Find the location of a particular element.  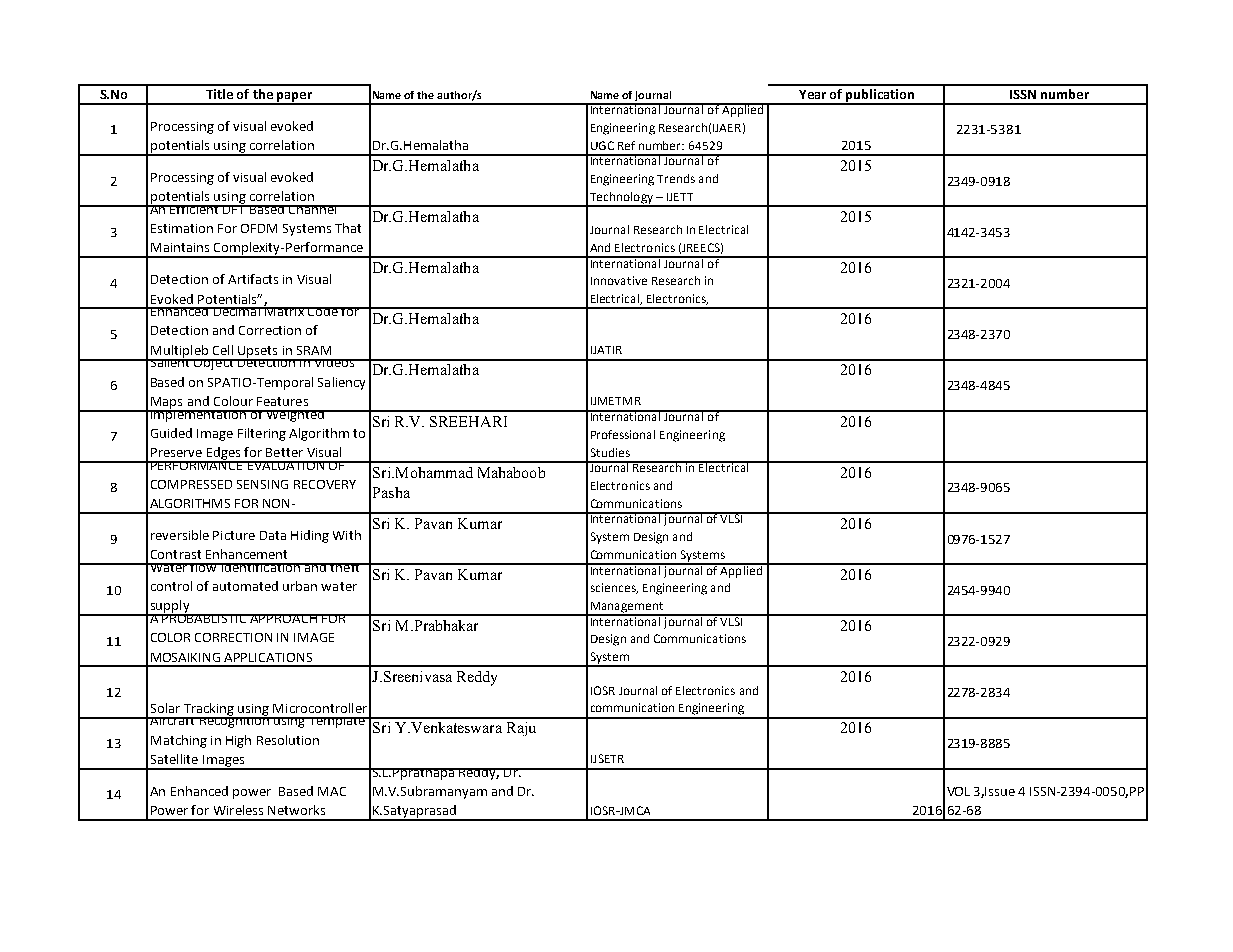

Ref is located at coordinates (626, 145).
